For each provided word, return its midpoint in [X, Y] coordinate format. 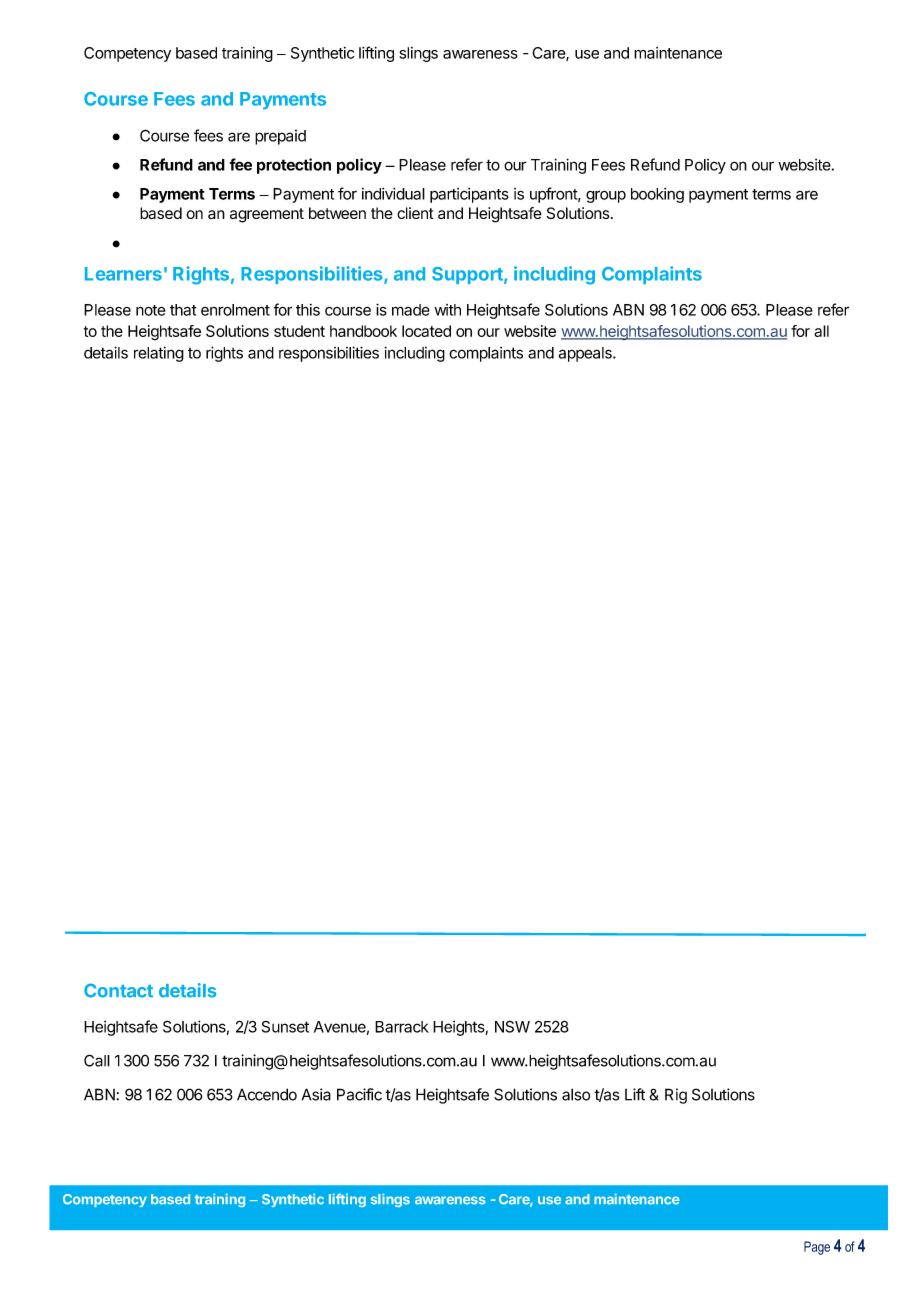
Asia [316, 1094]
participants [469, 195]
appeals [586, 354]
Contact [118, 990]
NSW [512, 1026]
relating [159, 354]
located [426, 331]
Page [817, 1248]
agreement [267, 215]
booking [657, 195]
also [576, 1094]
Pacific [359, 1094]
